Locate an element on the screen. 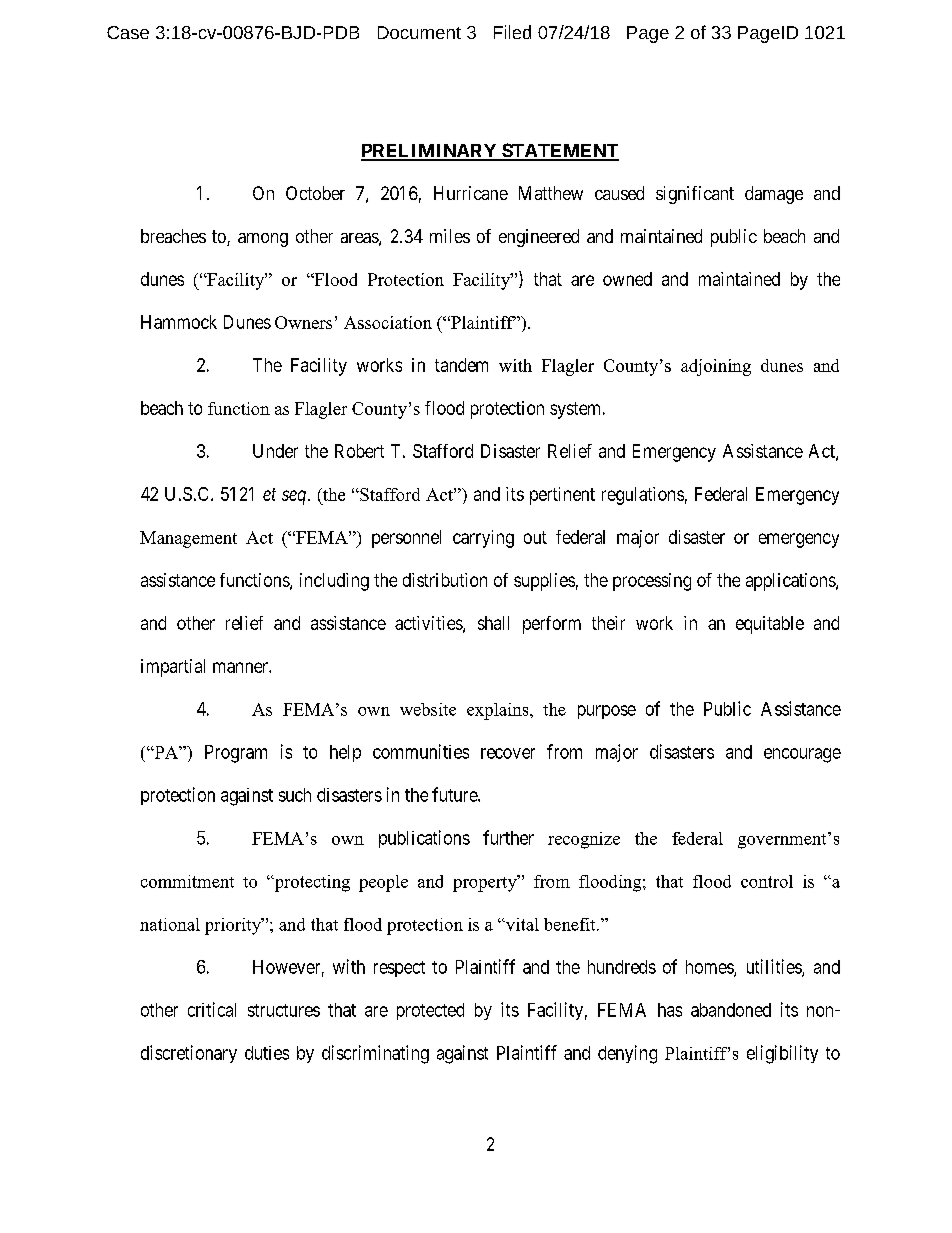 The image size is (952, 1233). explains is located at coordinates (499, 711).
